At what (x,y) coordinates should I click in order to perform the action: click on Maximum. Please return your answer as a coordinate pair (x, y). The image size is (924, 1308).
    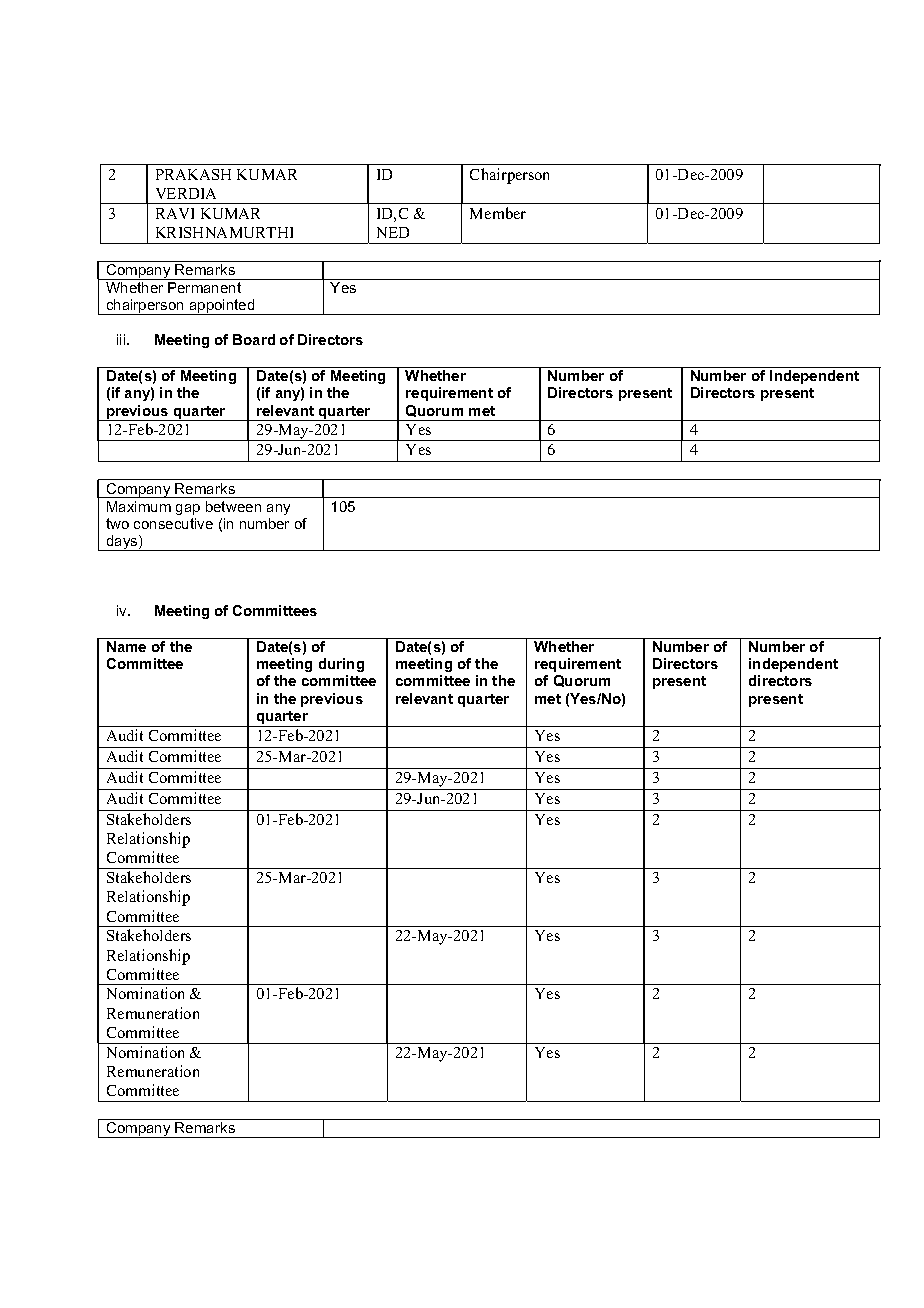
    Looking at the image, I should click on (139, 506).
